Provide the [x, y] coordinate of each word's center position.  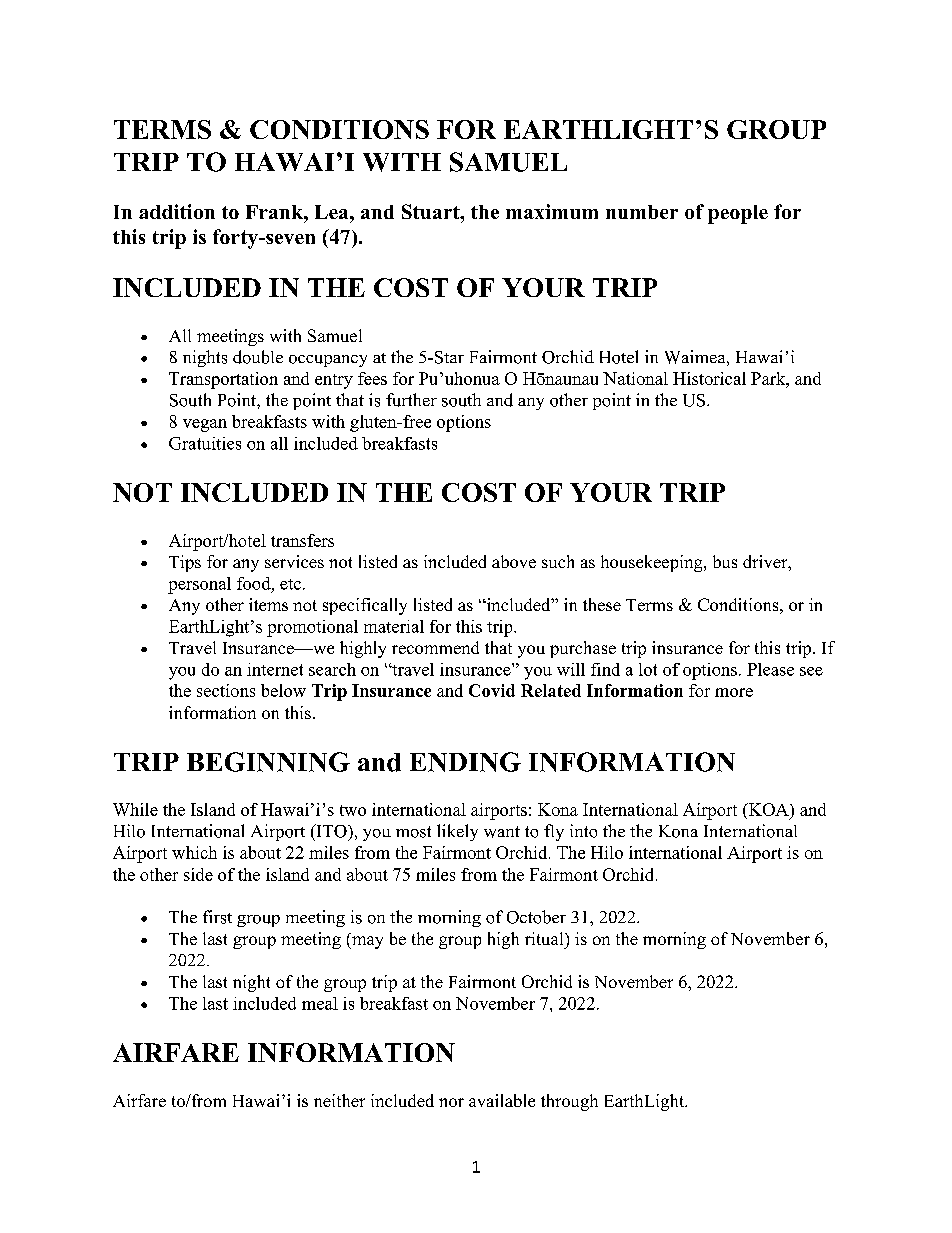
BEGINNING [268, 762]
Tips [185, 563]
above [514, 561]
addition [177, 211]
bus [725, 561]
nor [451, 1102]
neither [339, 1100]
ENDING [465, 762]
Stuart [432, 211]
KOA [768, 809]
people [738, 214]
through [569, 1102]
